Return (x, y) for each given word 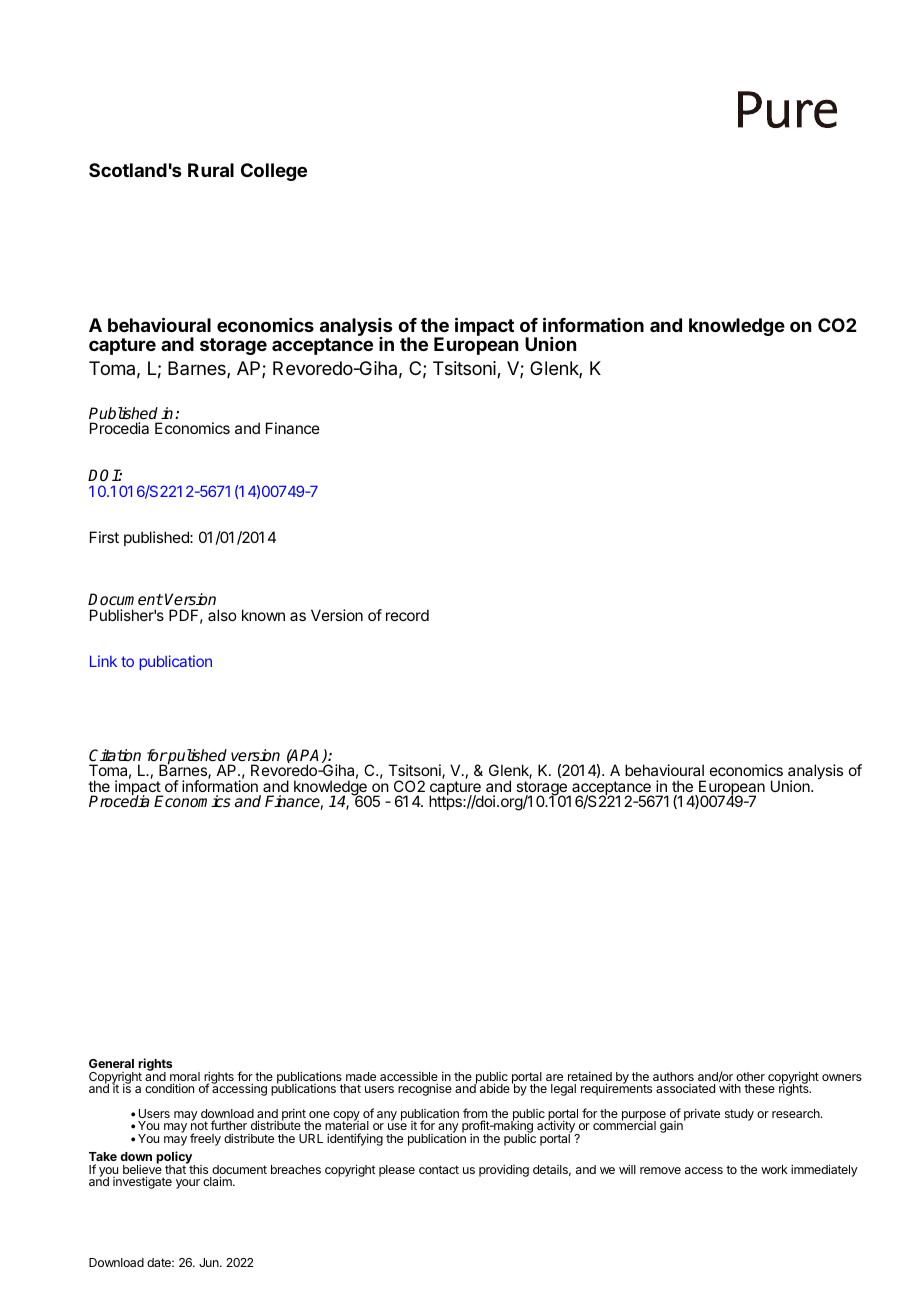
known (263, 615)
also (222, 615)
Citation (115, 755)
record (407, 615)
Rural (211, 170)
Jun (210, 1262)
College (274, 172)
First (104, 537)
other (750, 1076)
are (554, 1077)
